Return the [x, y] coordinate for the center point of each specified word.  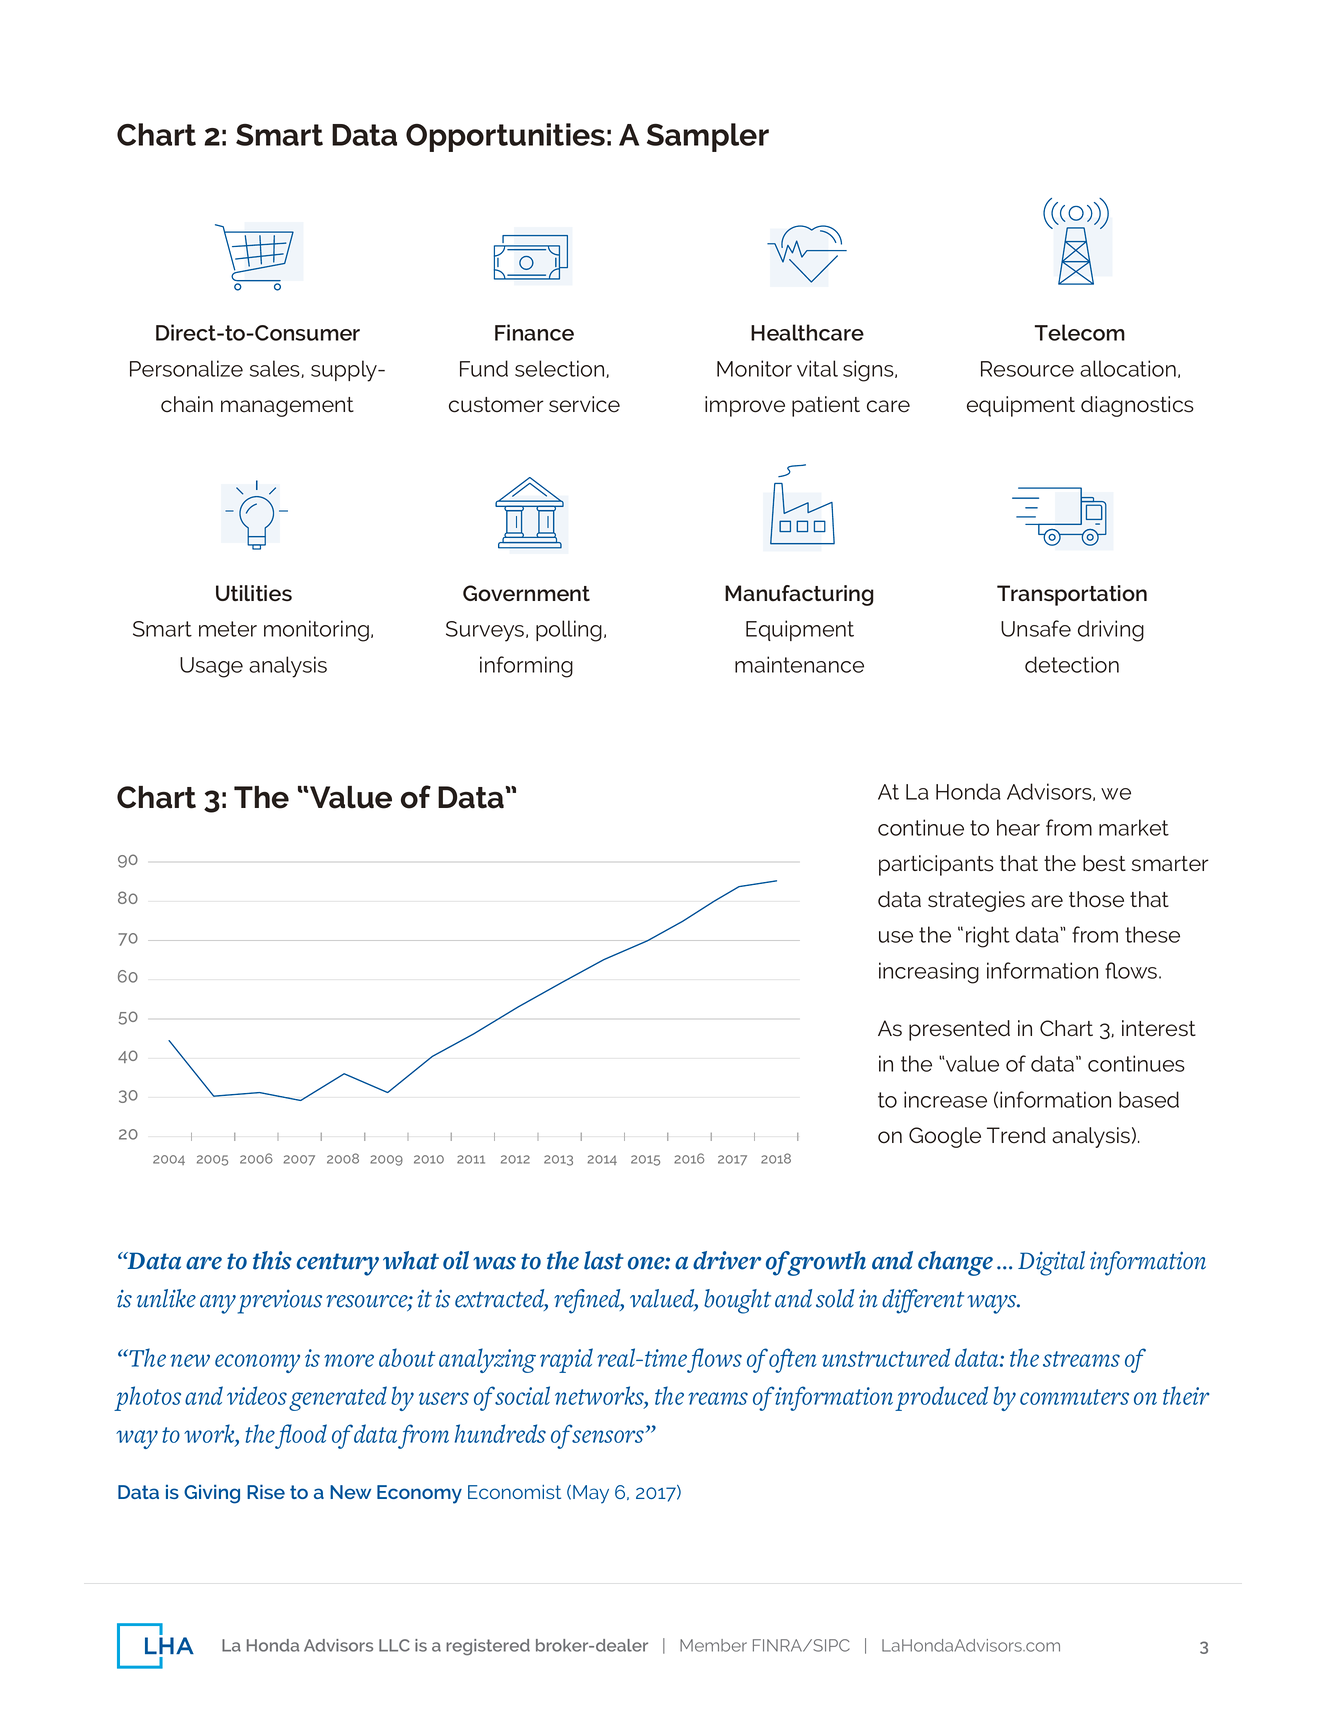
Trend [1016, 1135]
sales [276, 369]
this [272, 1260]
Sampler [708, 137]
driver [727, 1260]
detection [1072, 664]
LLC [394, 1645]
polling [569, 631]
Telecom [1080, 332]
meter [228, 629]
